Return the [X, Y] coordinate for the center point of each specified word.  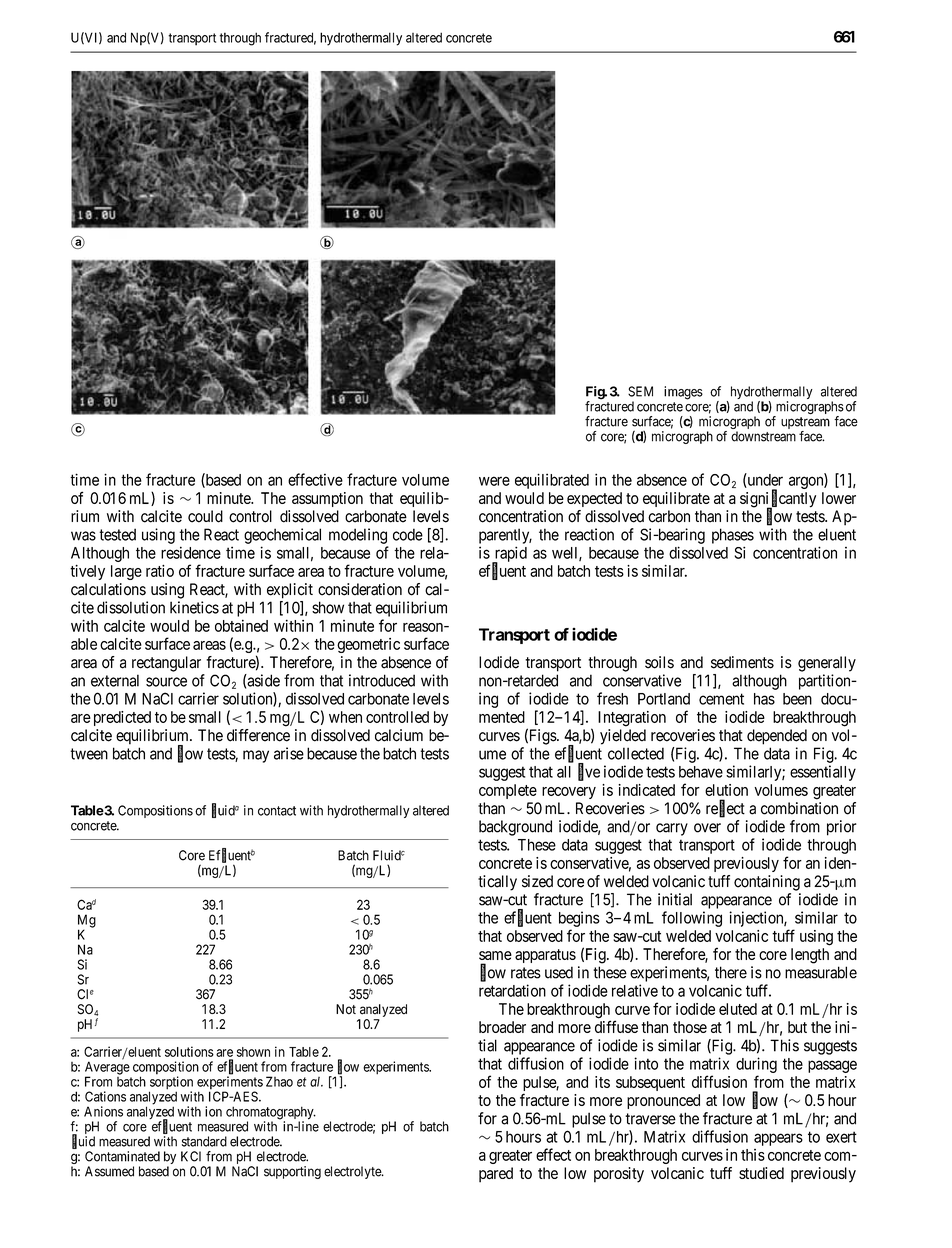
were [494, 481]
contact [277, 811]
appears [778, 1139]
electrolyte [353, 1172]
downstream [763, 436]
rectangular [166, 664]
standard [204, 1141]
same [495, 955]
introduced [382, 680]
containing [767, 883]
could [205, 516]
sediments [742, 662]
